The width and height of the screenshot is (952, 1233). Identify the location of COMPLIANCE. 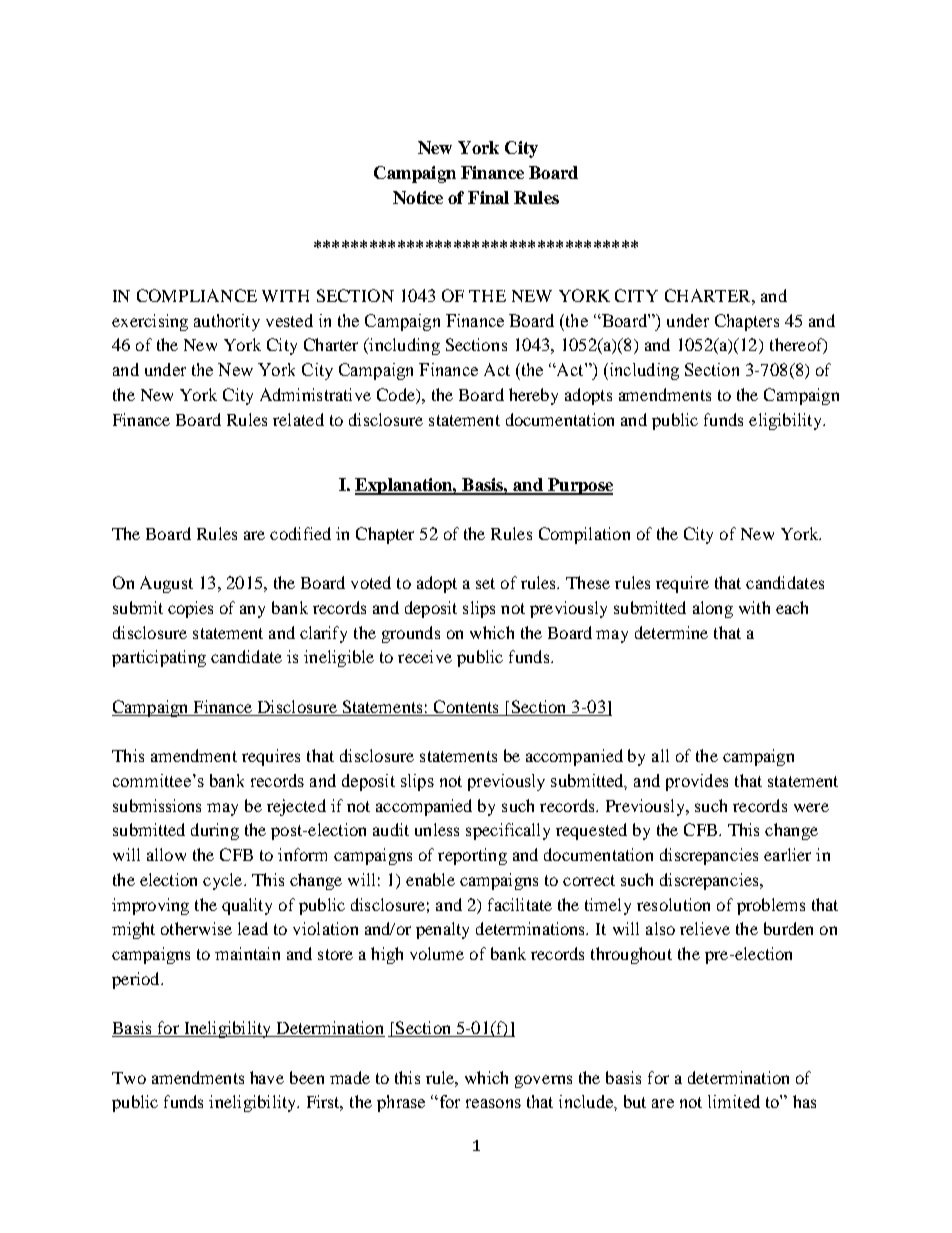
(197, 295).
